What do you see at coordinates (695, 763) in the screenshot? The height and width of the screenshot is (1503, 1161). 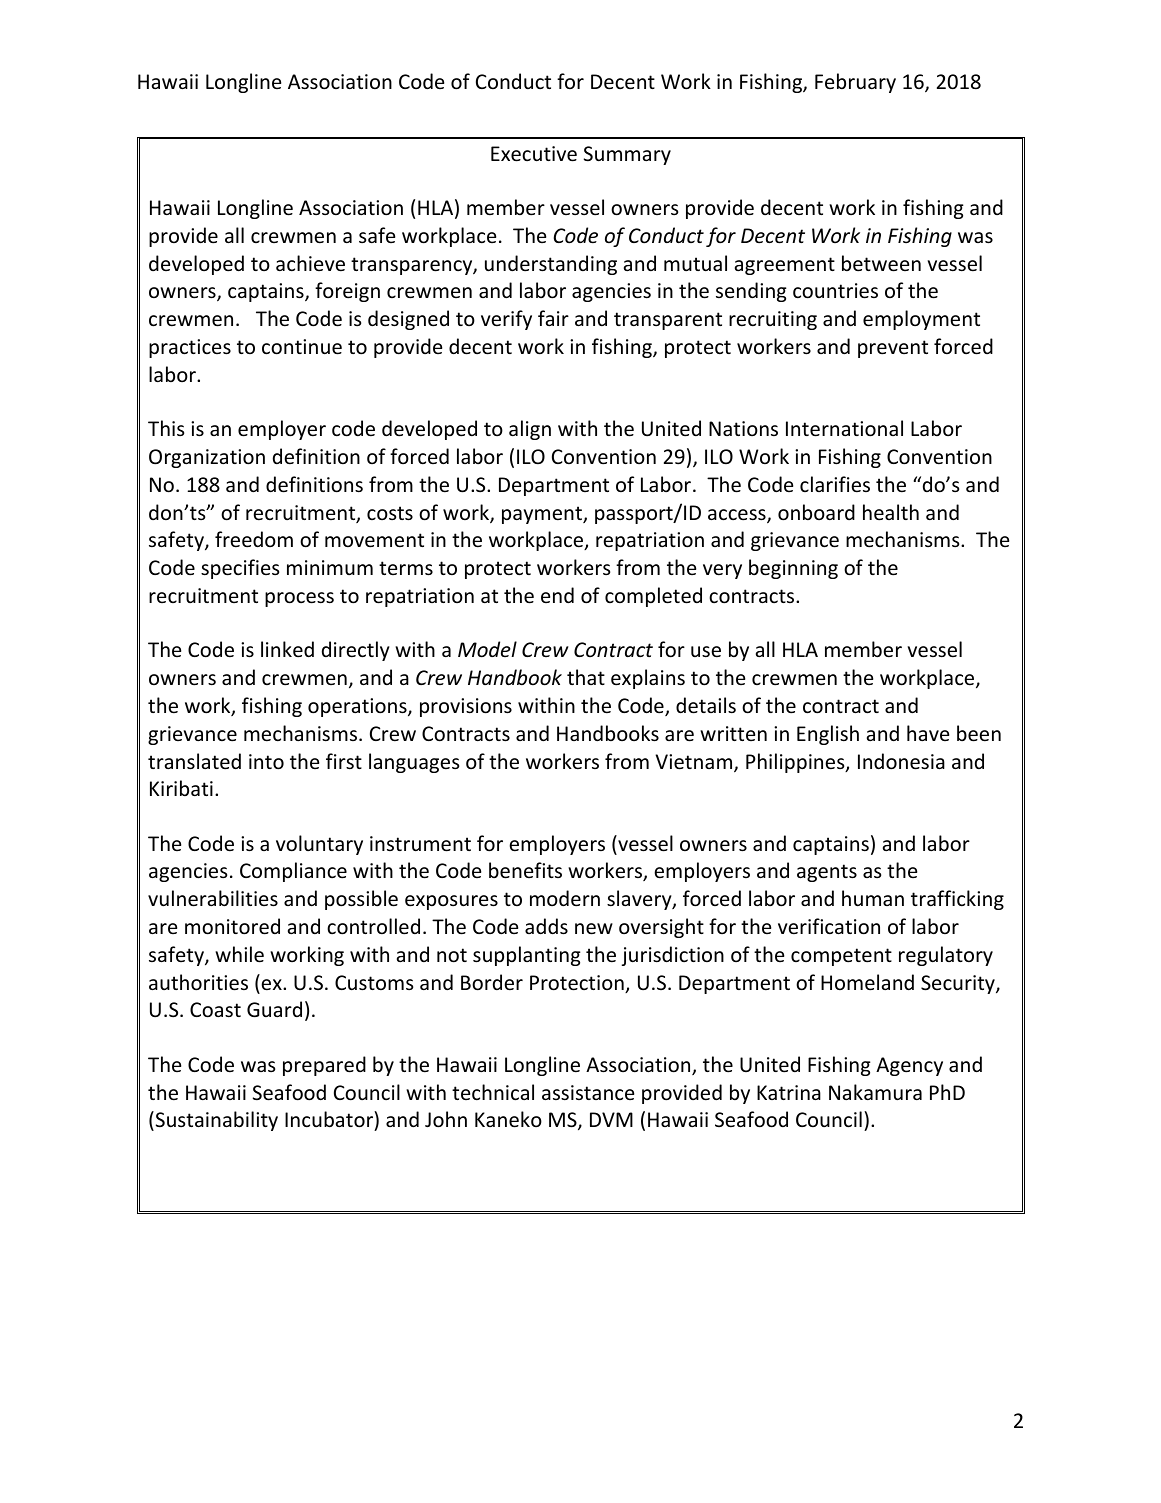 I see `Vietnam` at bounding box center [695, 763].
